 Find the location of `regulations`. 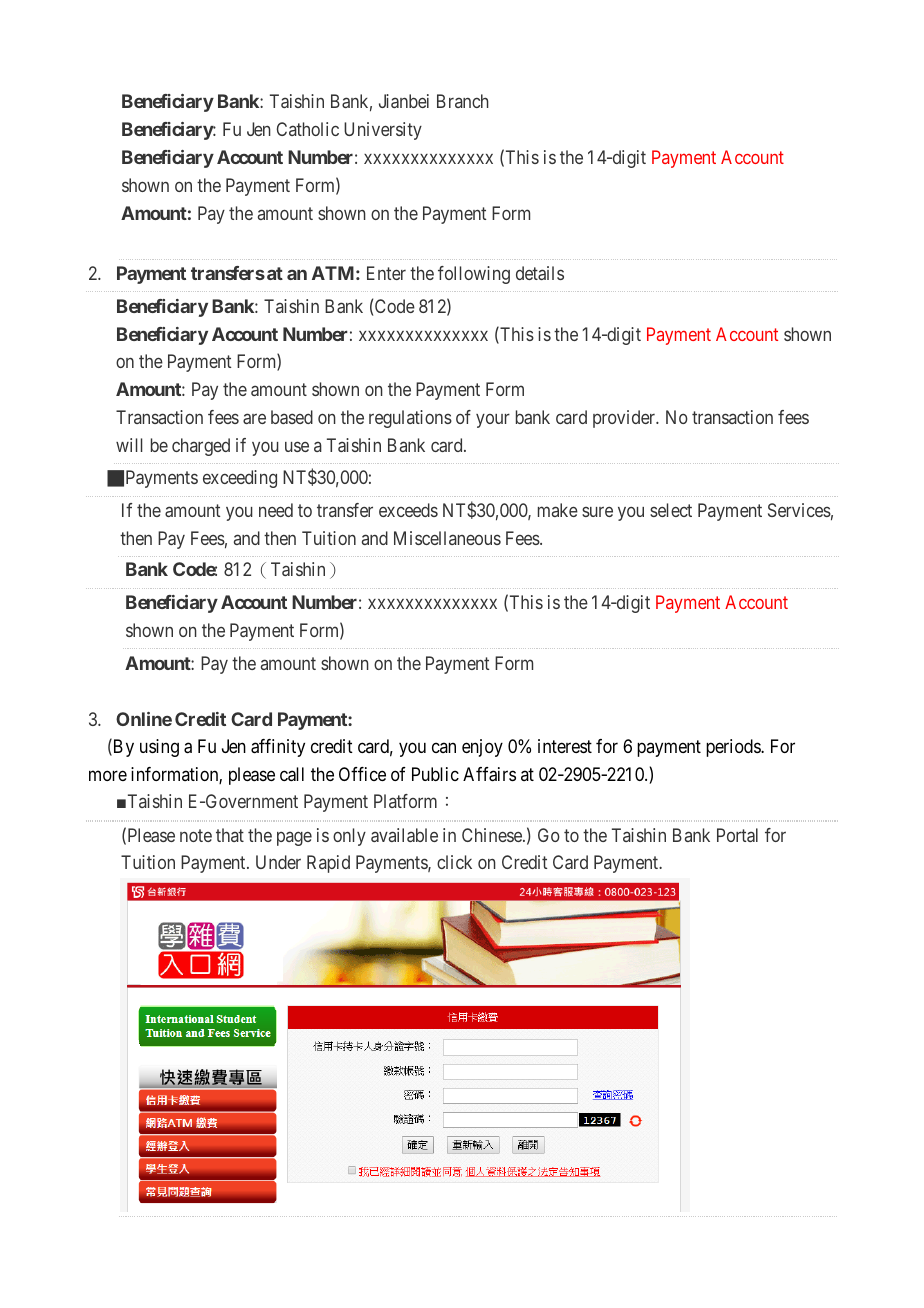

regulations is located at coordinates (410, 419).
